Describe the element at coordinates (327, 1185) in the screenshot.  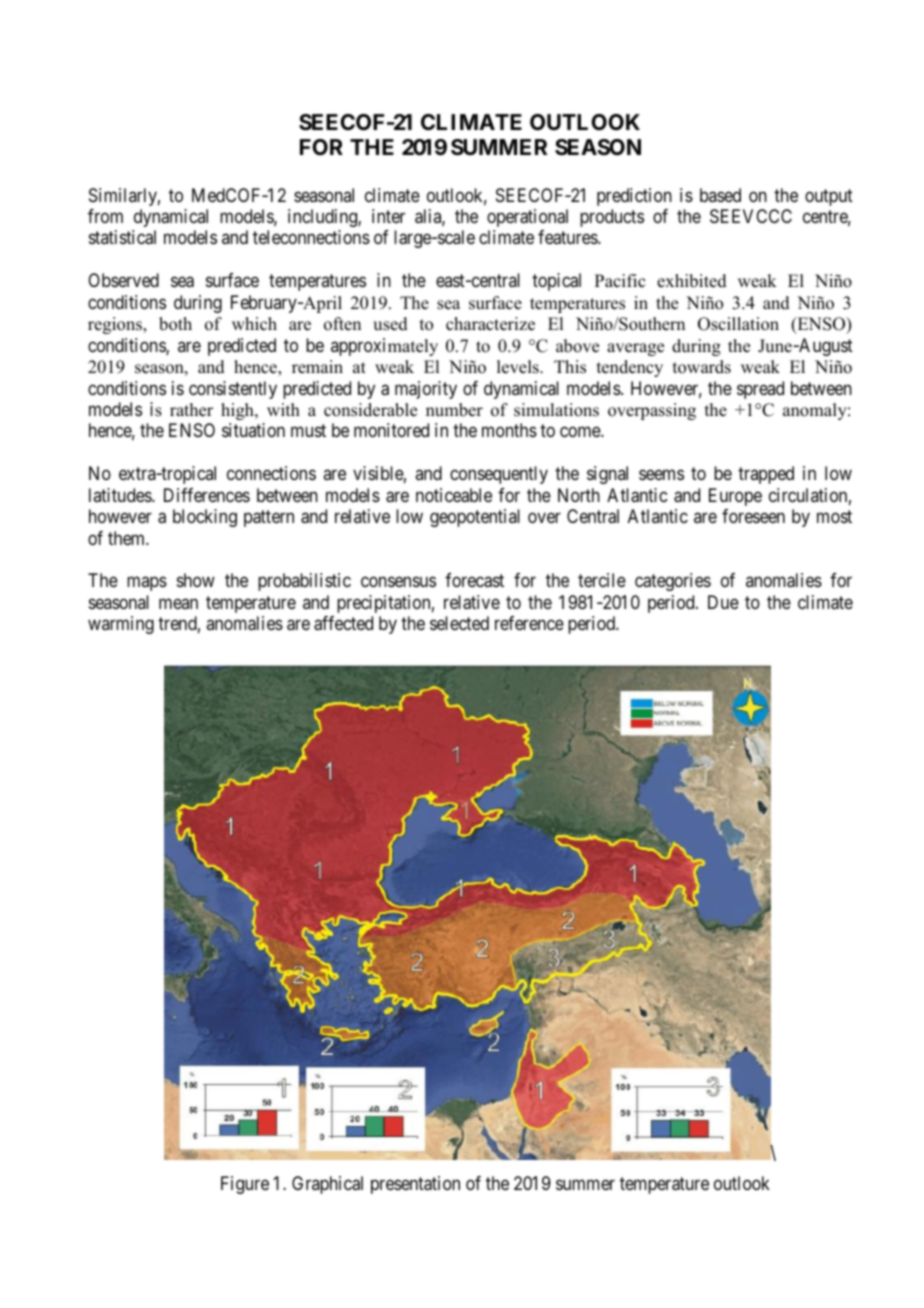
I see `Graphical` at that location.
